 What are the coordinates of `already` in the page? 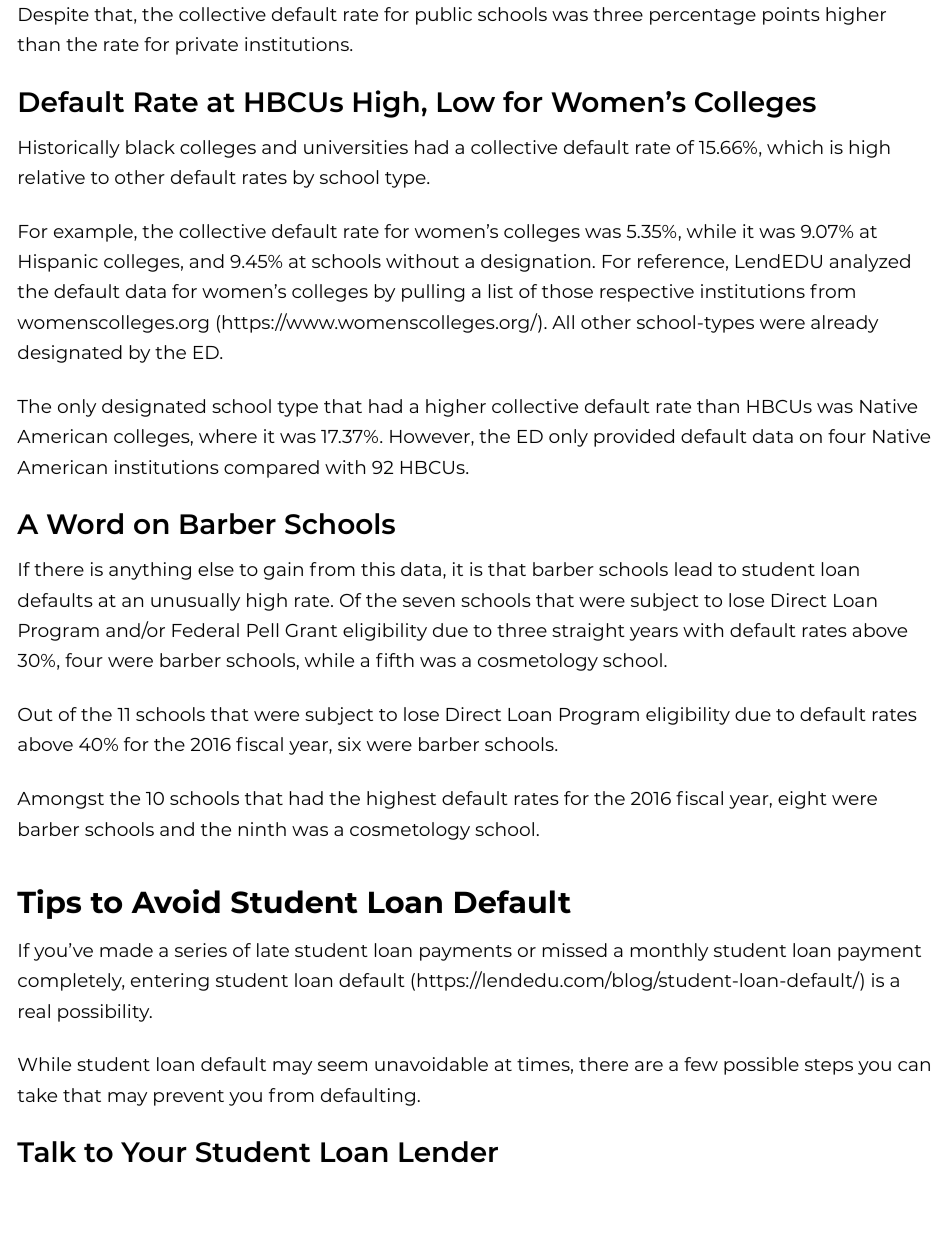 It's located at (844, 324).
